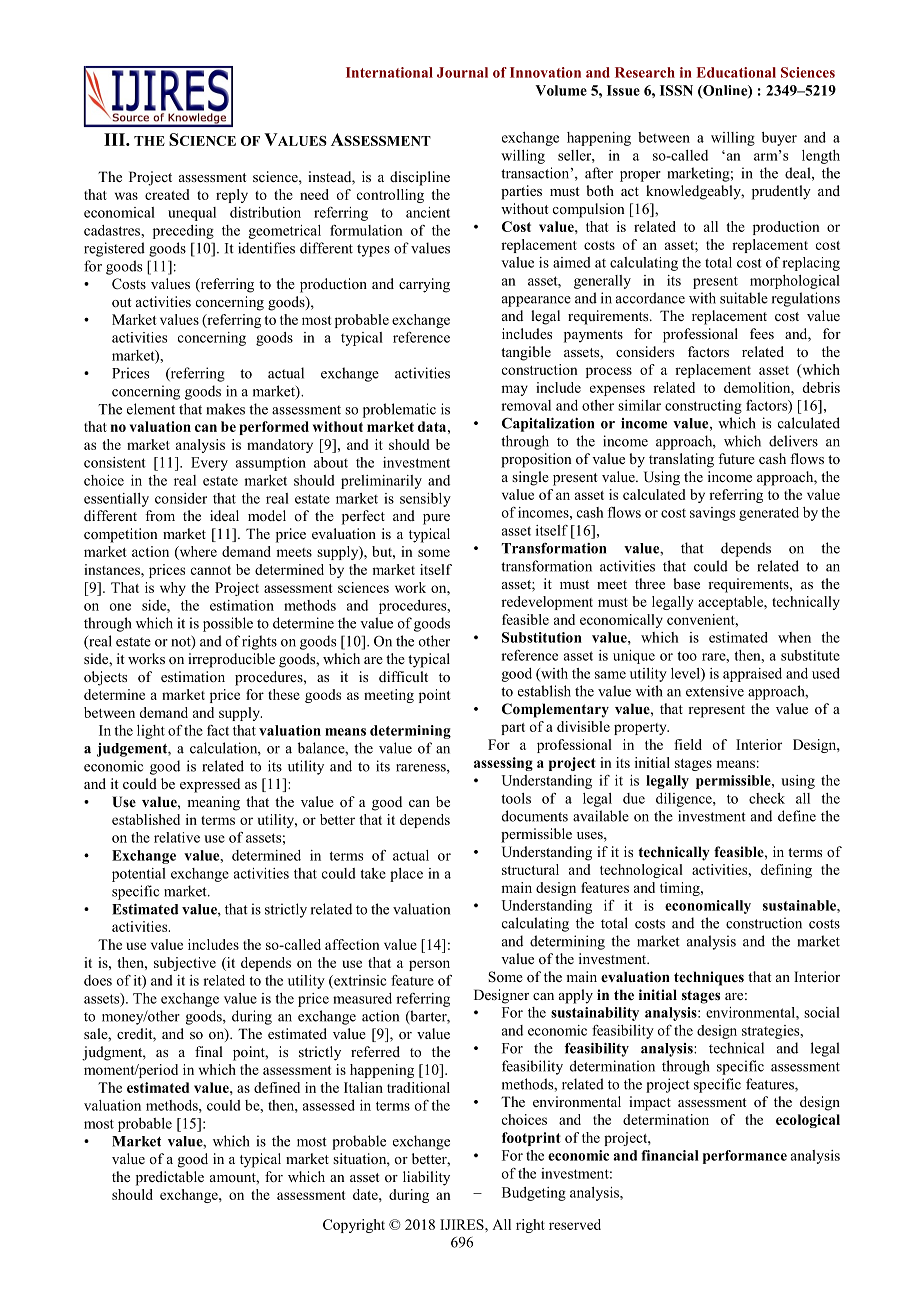  Describe the element at coordinates (185, 964) in the page. I see `subjective` at that location.
